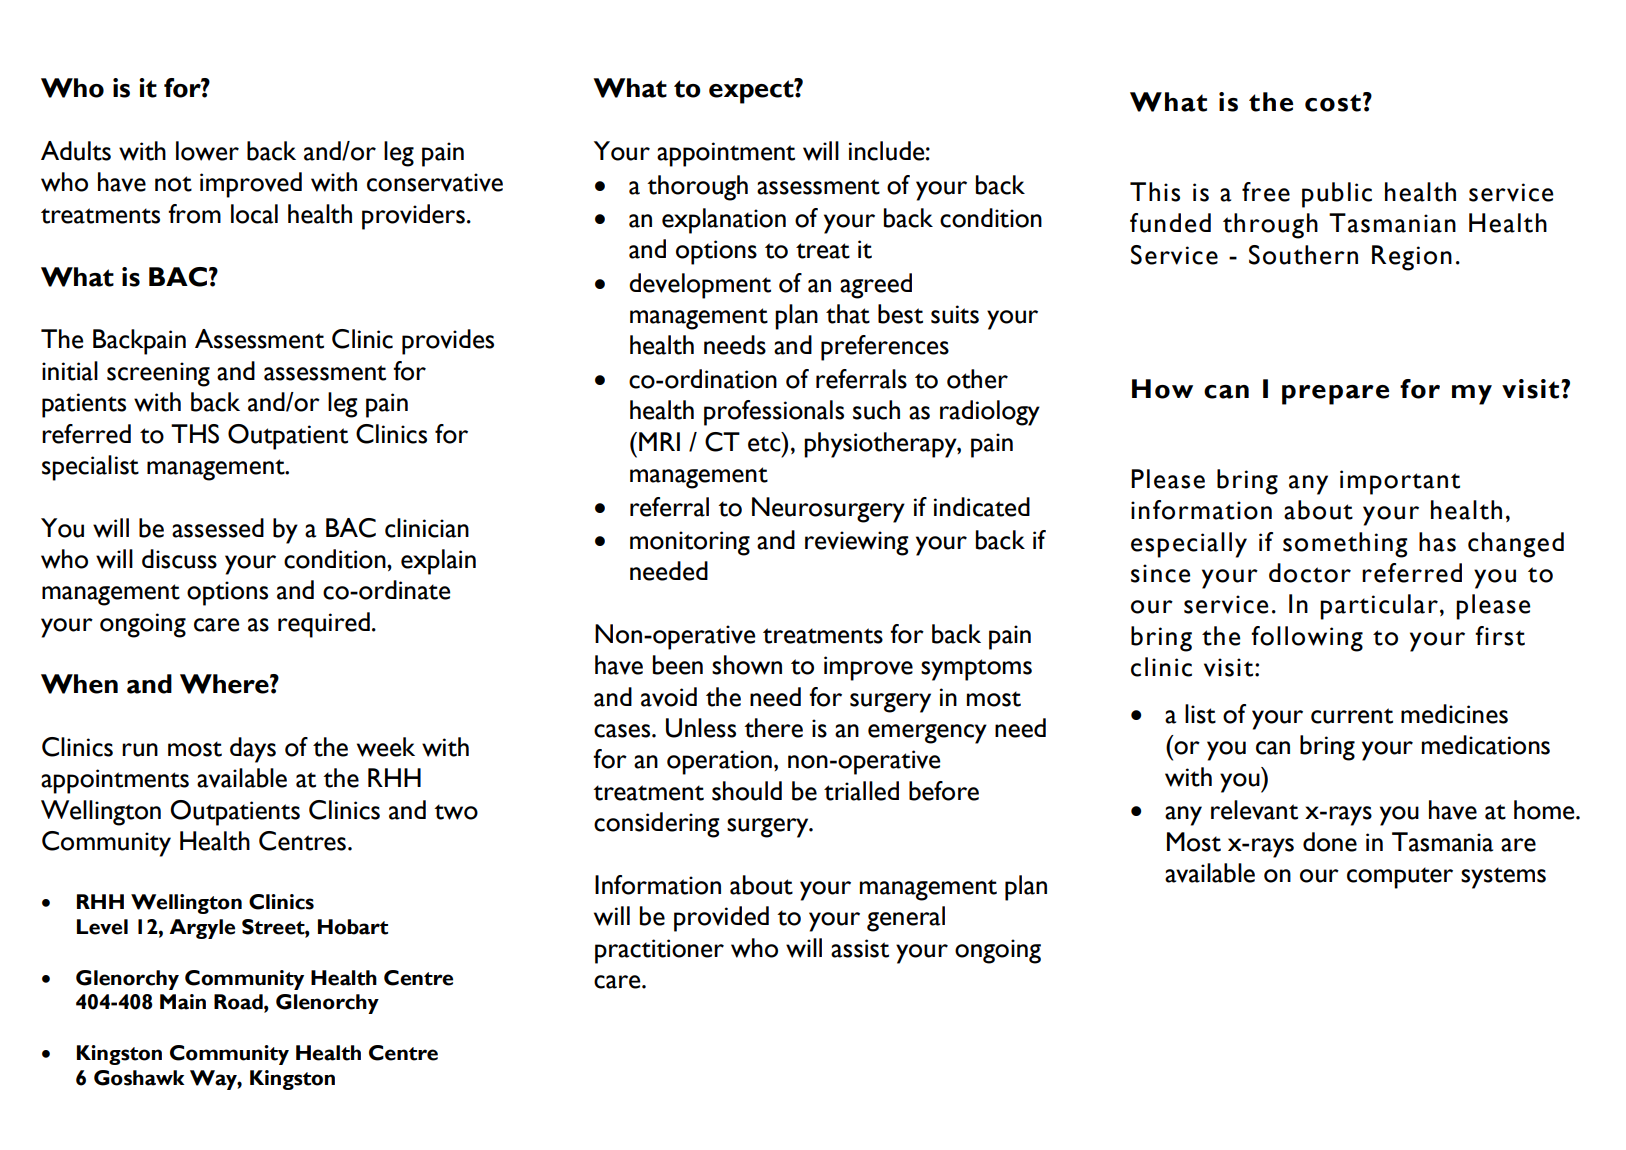 Image resolution: width=1626 pixels, height=1150 pixels. I want to click on When, so click(79, 684).
